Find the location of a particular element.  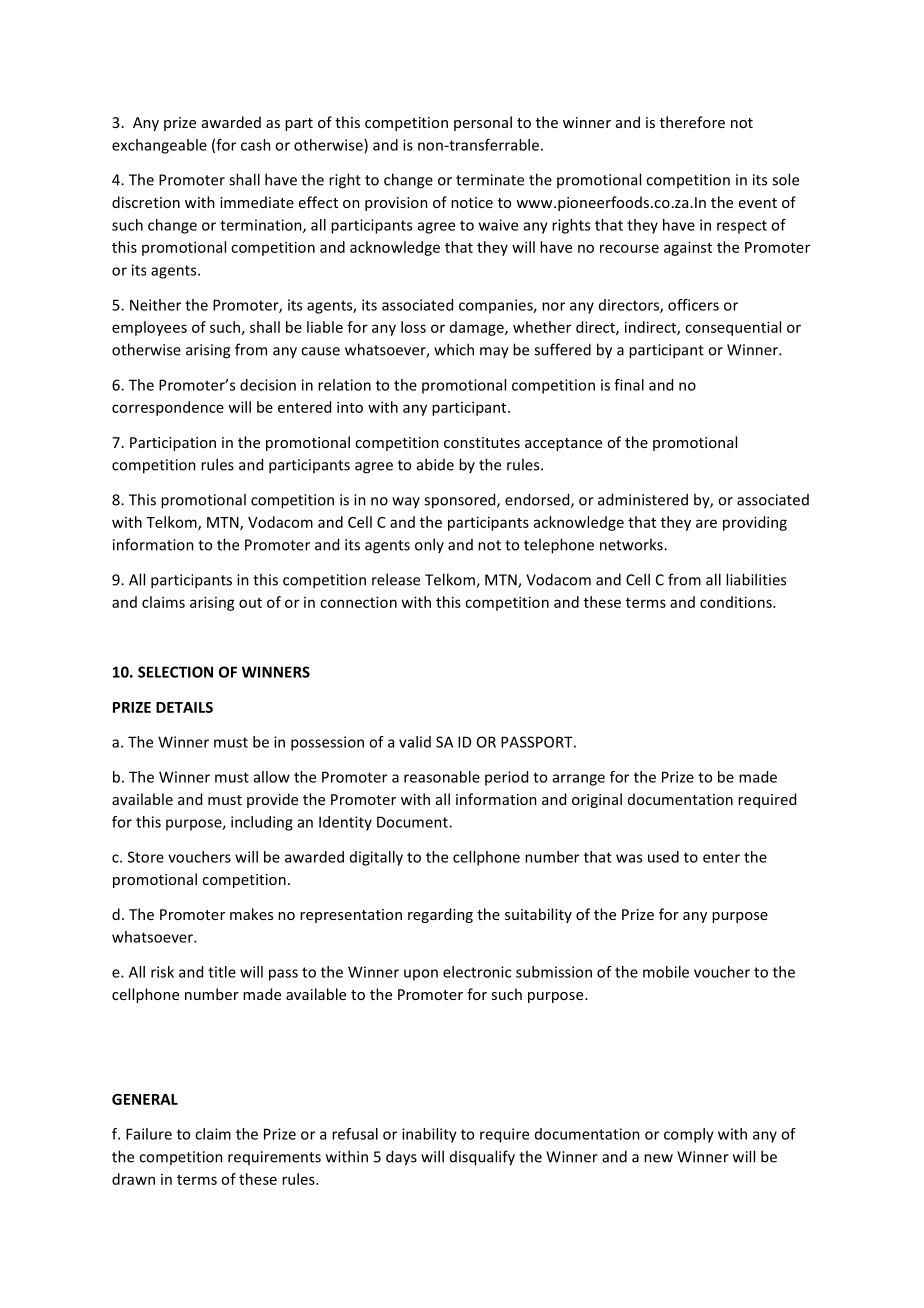

used is located at coordinates (663, 857).
